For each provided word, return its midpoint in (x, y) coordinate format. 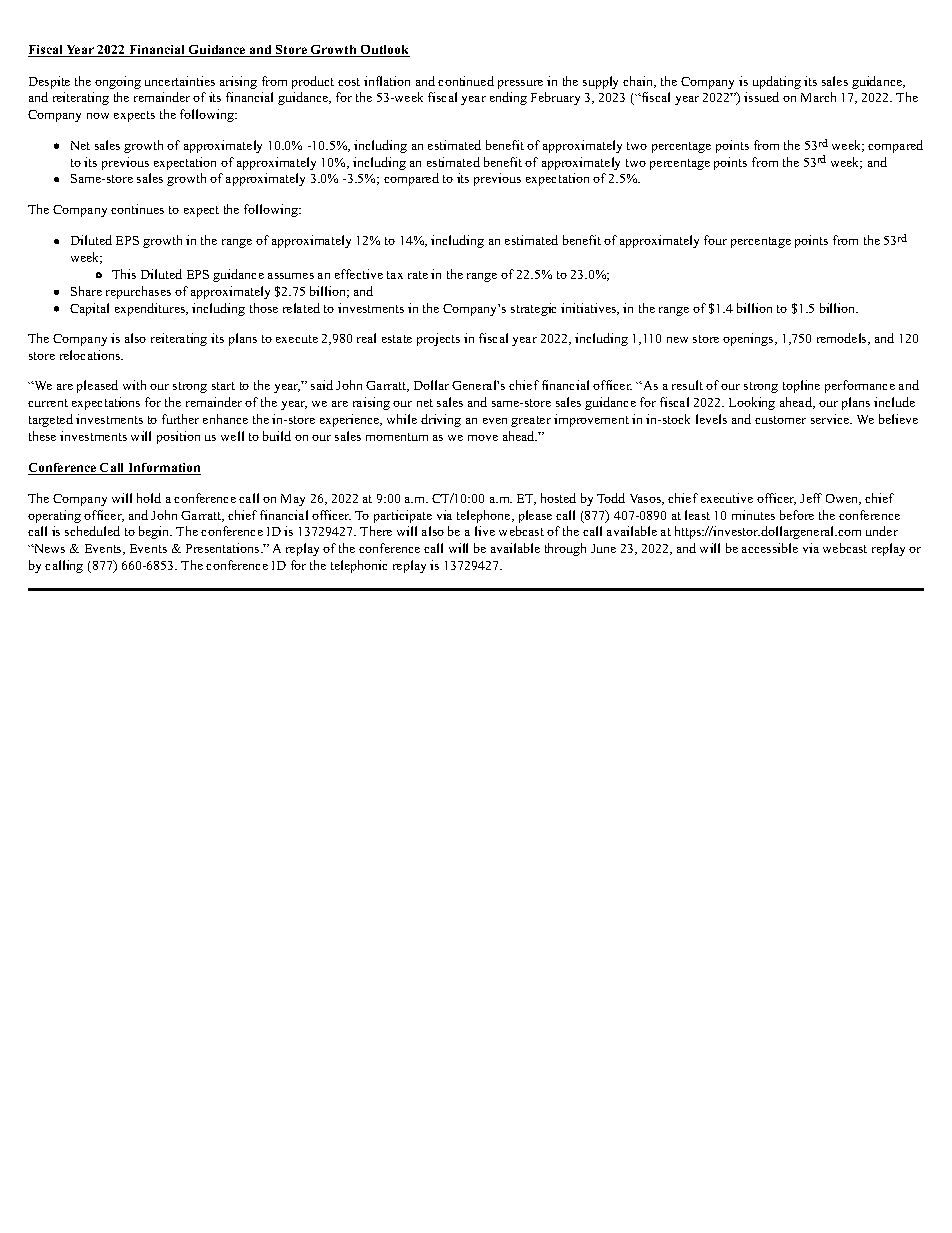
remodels (843, 339)
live (485, 531)
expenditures (151, 309)
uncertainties (180, 81)
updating (777, 82)
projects (438, 339)
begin (155, 532)
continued (466, 81)
